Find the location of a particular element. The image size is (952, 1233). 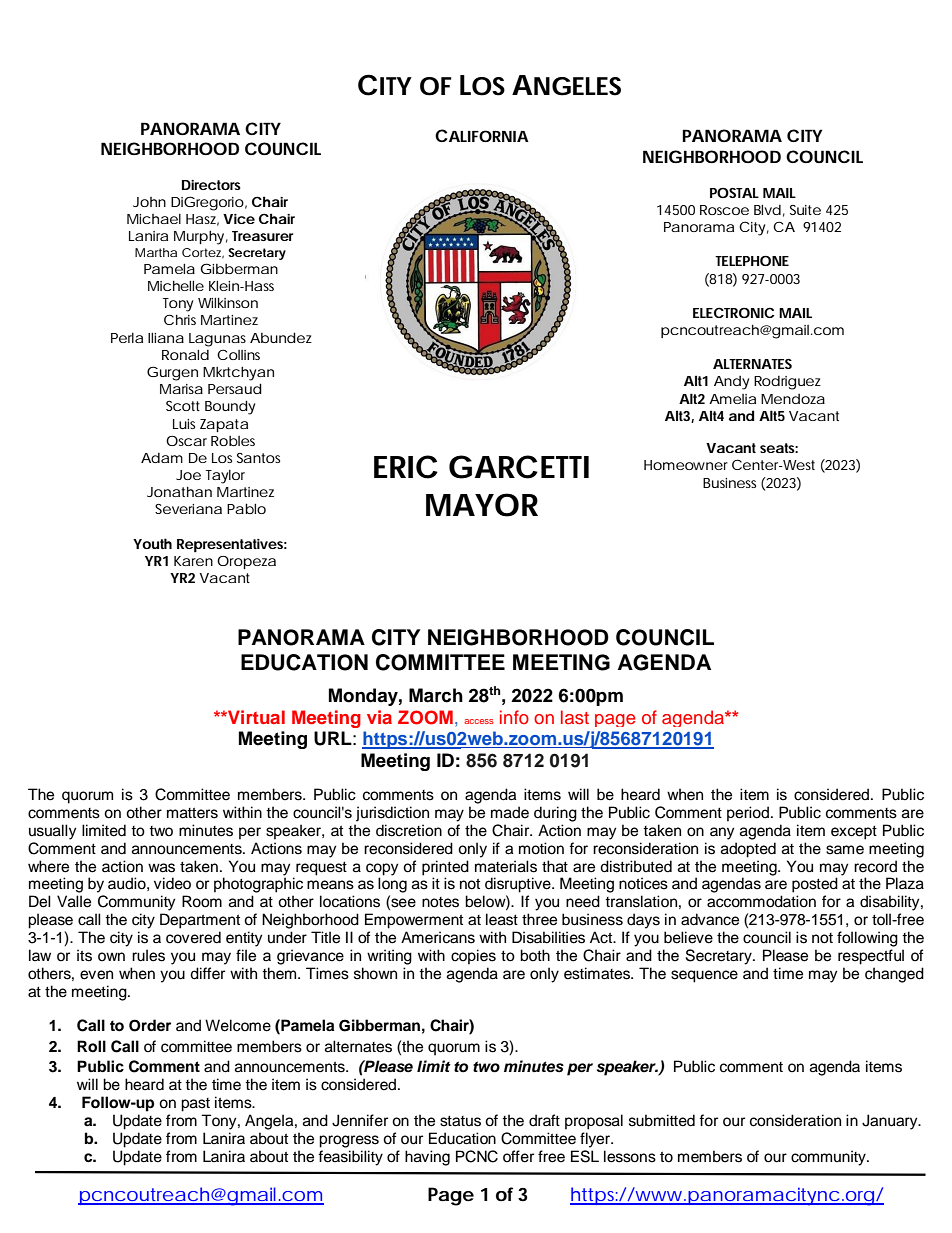

notes is located at coordinates (440, 902).
